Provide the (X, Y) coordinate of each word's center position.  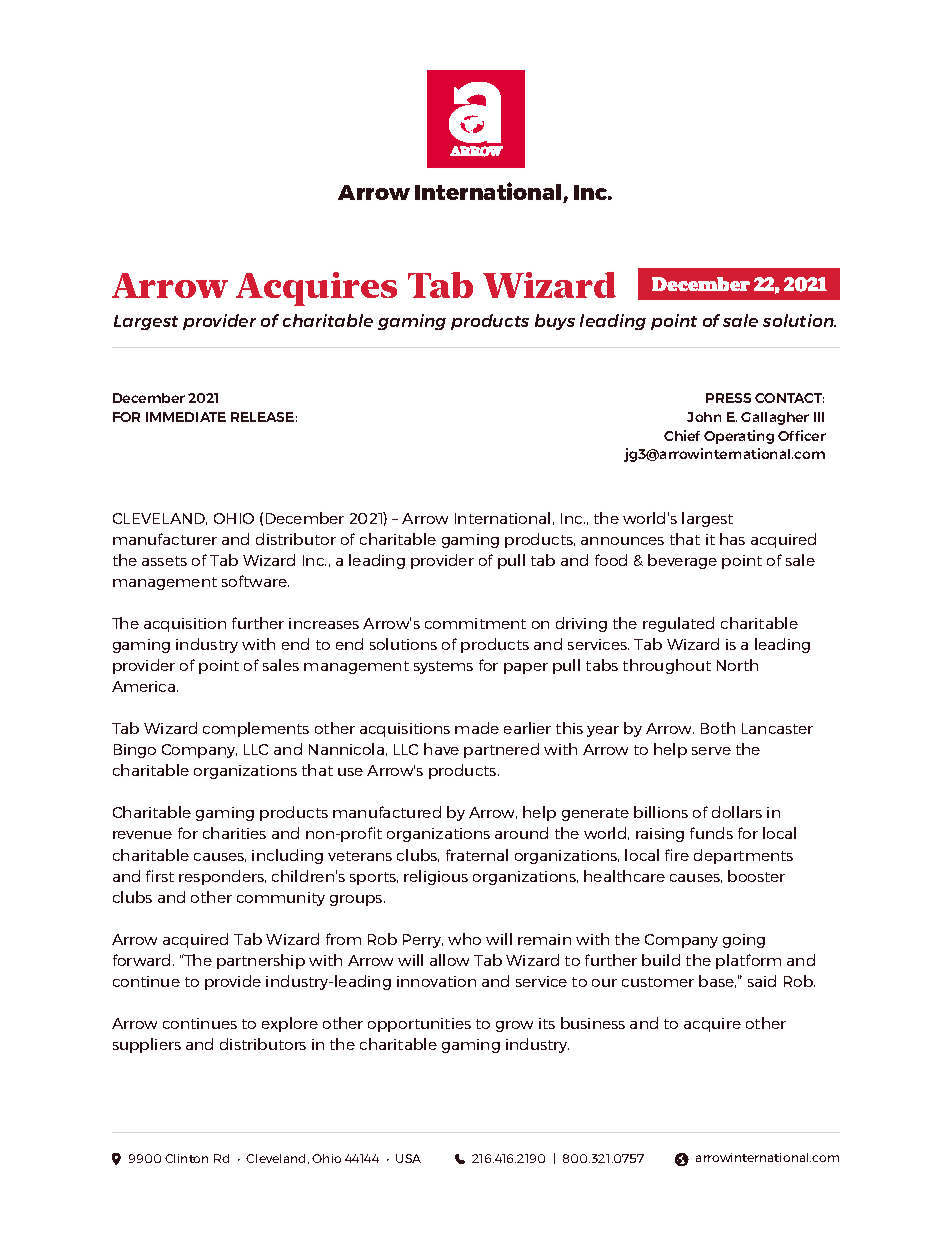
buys (555, 322)
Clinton (186, 1158)
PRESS (728, 398)
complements (256, 729)
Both (718, 728)
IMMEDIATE (186, 417)
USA (408, 1158)
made (477, 728)
